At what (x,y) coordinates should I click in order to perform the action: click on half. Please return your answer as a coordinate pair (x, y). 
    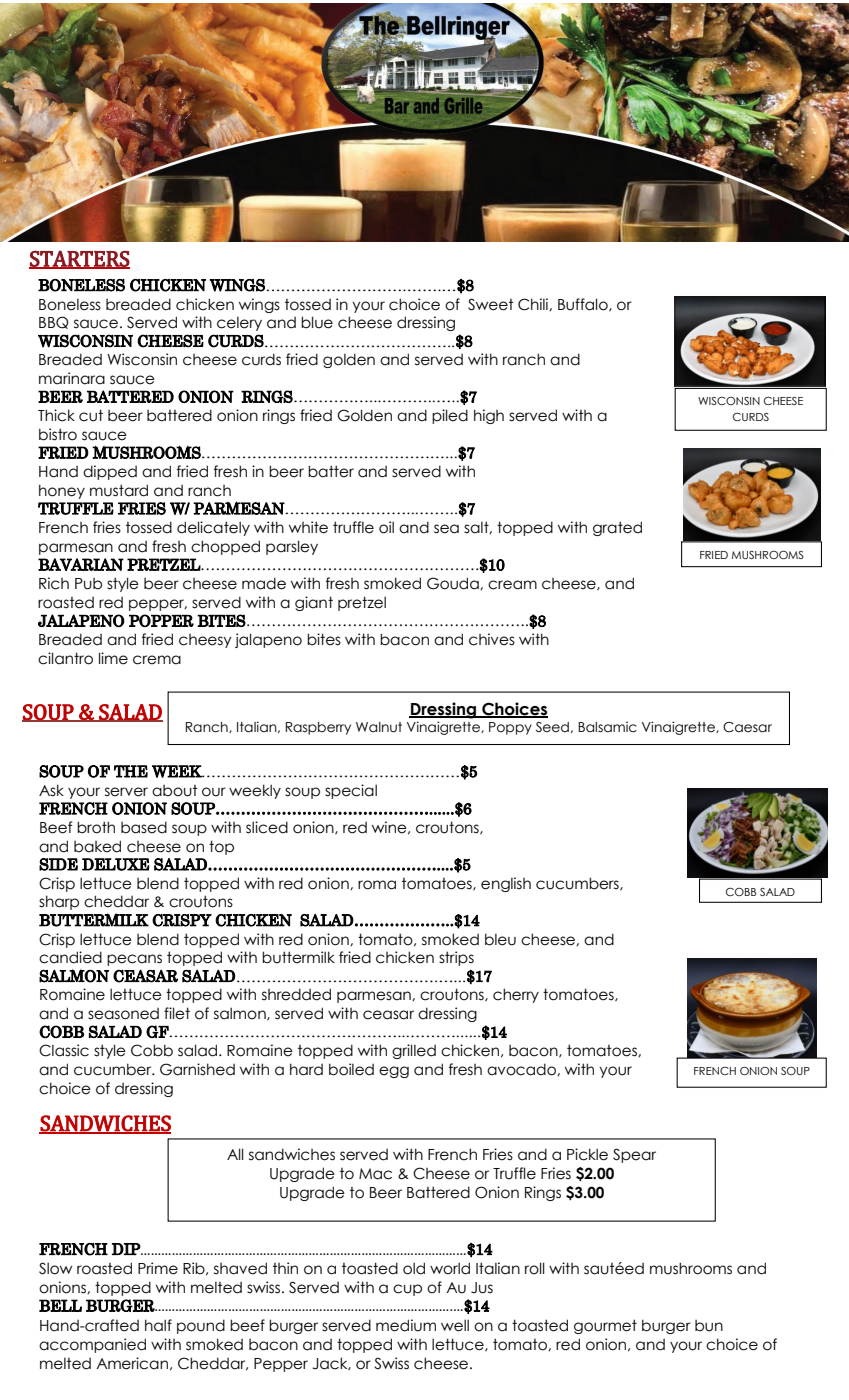
    Looking at the image, I should click on (158, 1325).
